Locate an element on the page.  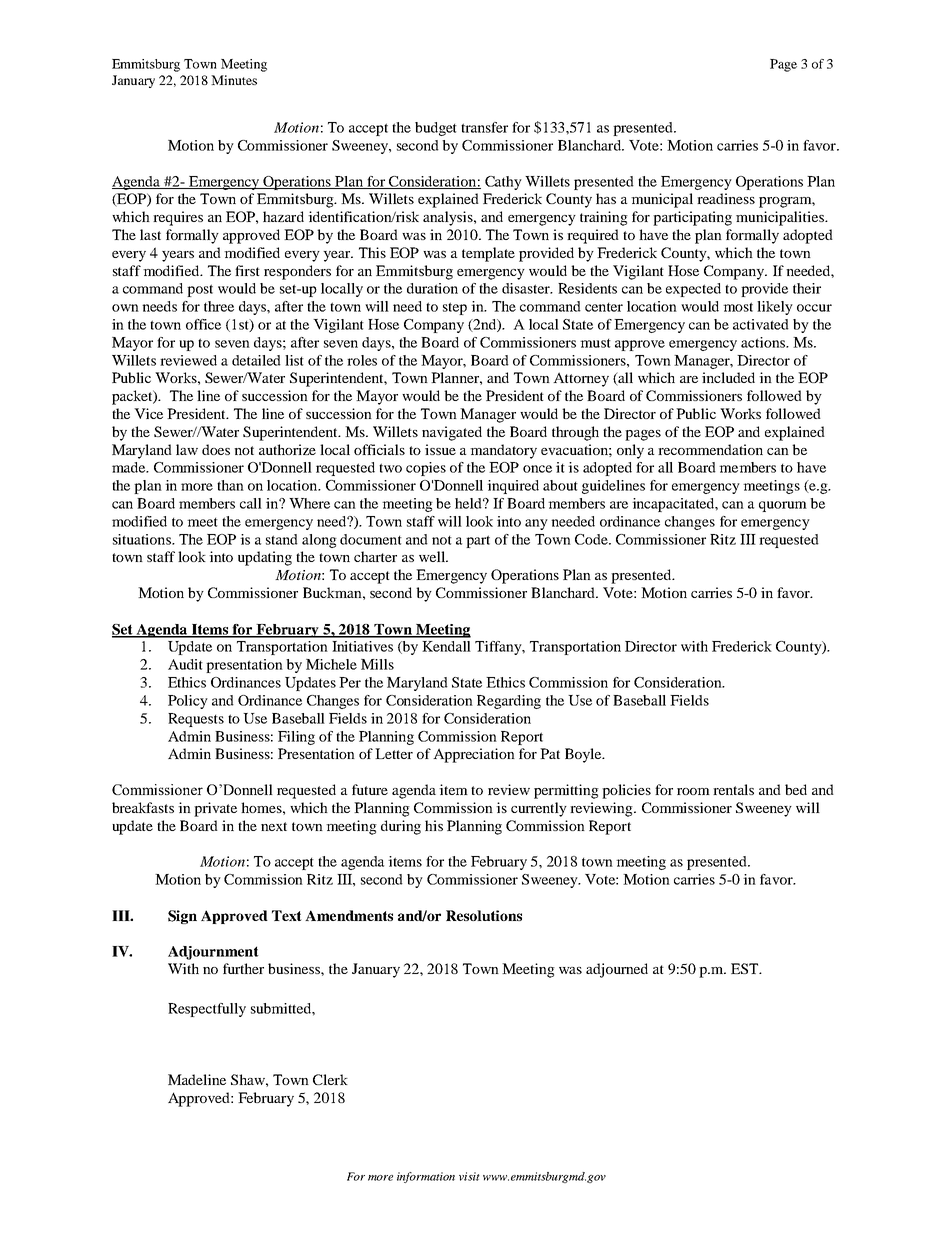
readiness is located at coordinates (726, 198).
